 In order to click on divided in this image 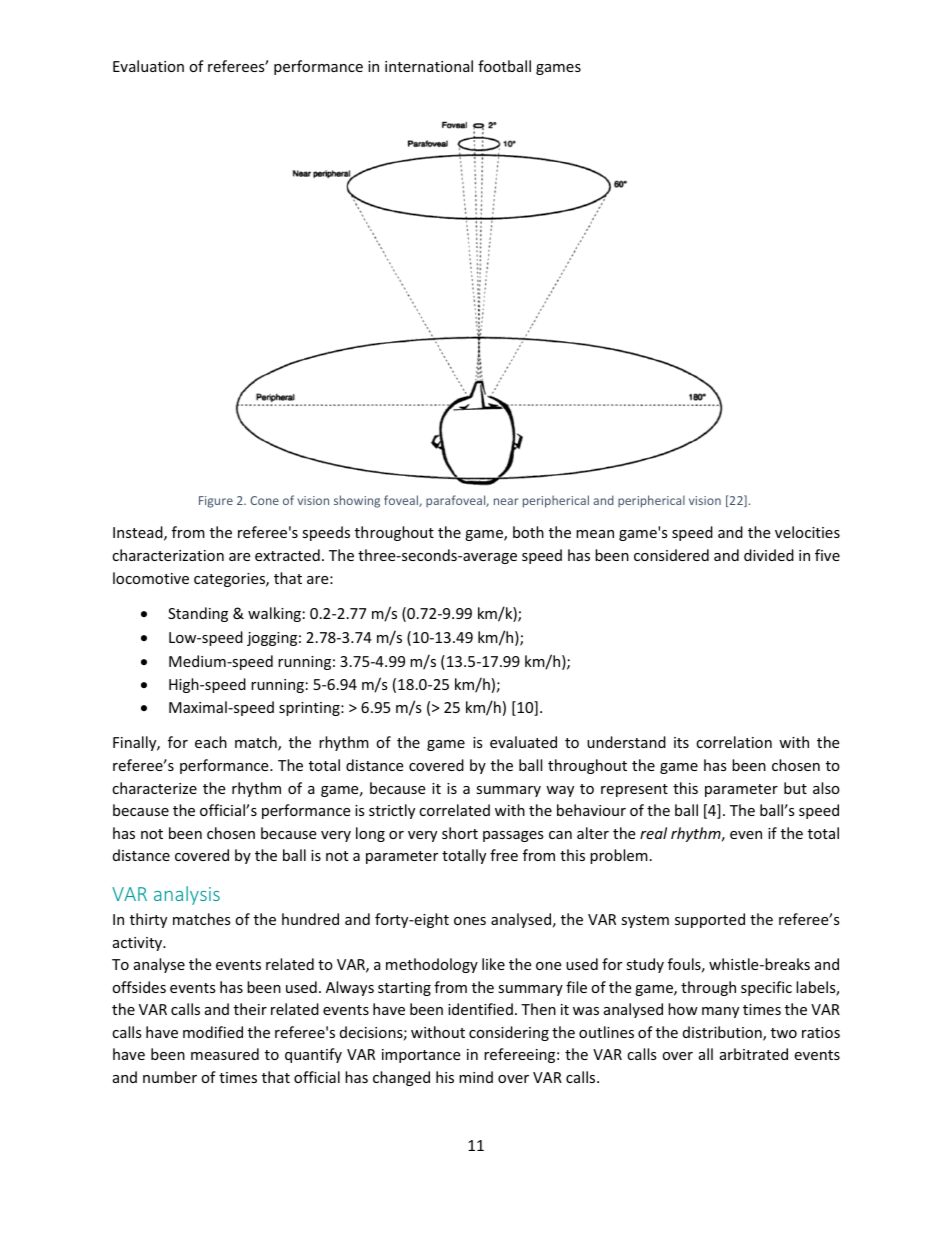, I will do `click(769, 555)`.
